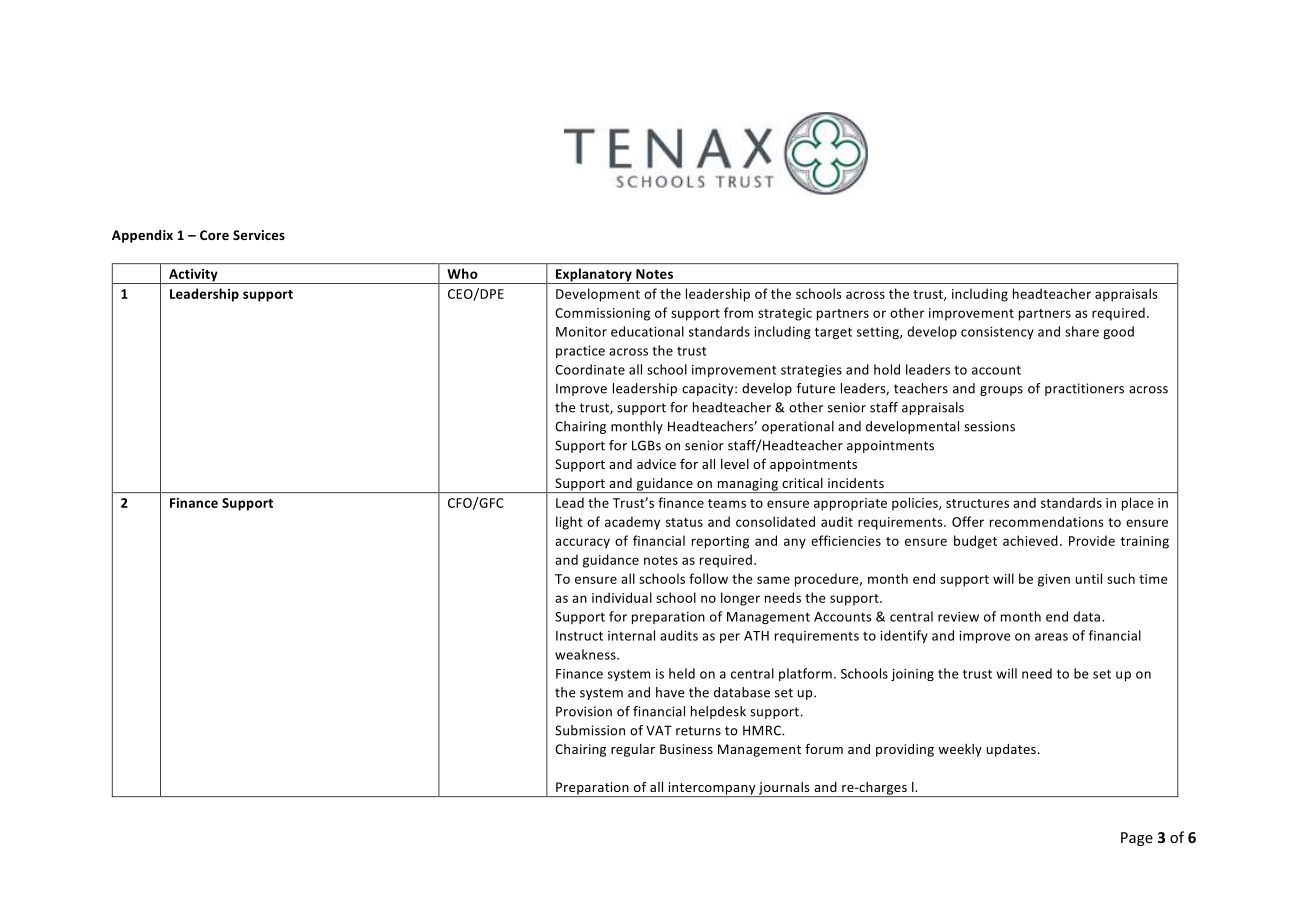 The width and height of the screenshot is (1308, 924). What do you see at coordinates (1051, 637) in the screenshot?
I see `areas` at bounding box center [1051, 637].
